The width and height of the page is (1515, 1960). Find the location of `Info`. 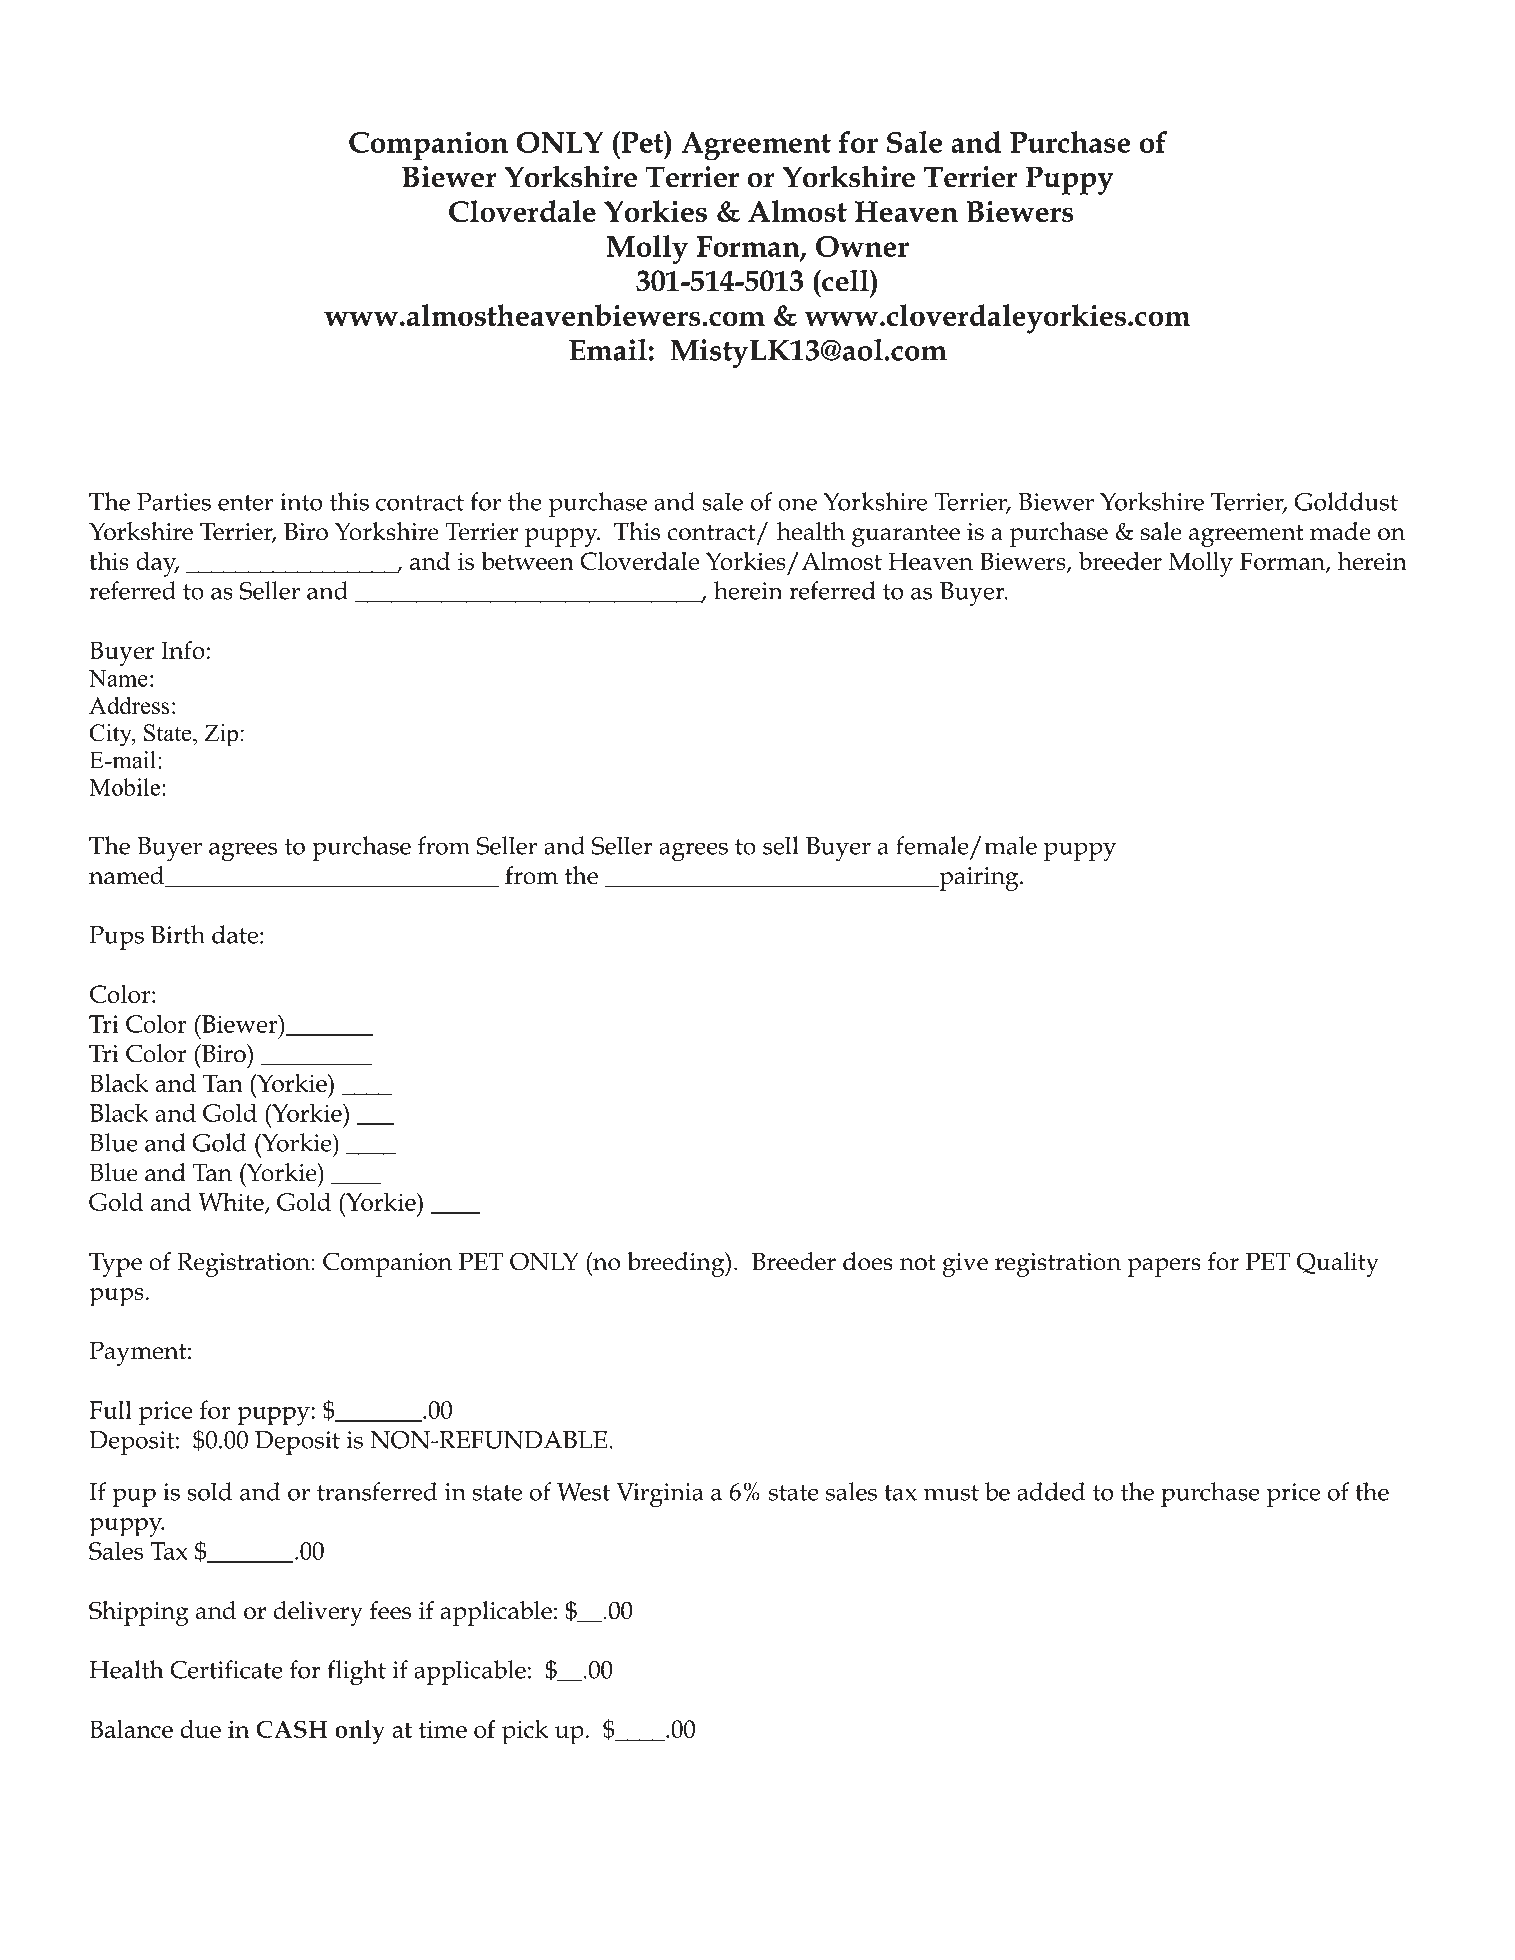

Info is located at coordinates (183, 650).
